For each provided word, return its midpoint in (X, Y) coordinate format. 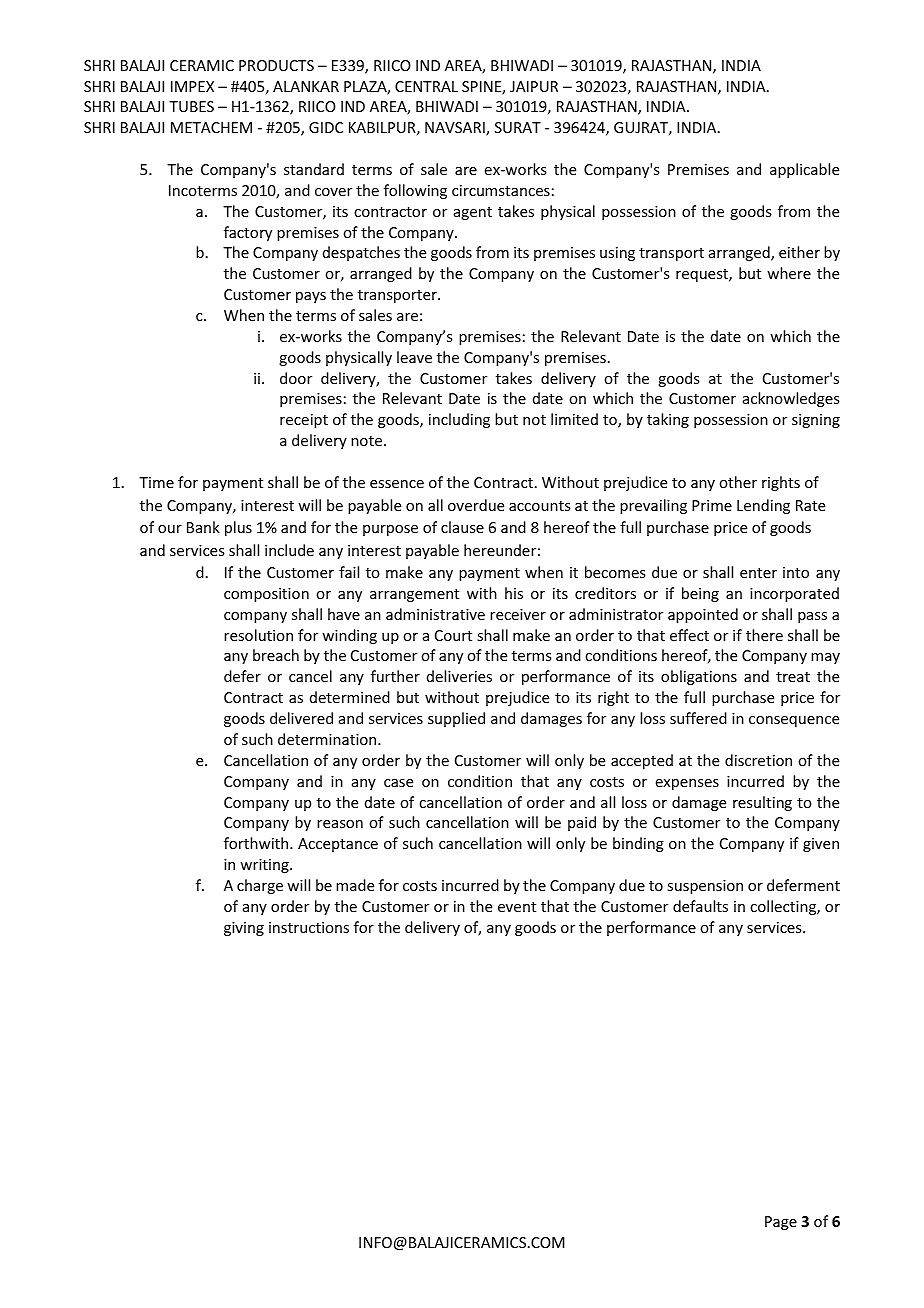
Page (781, 1223)
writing (265, 866)
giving (244, 929)
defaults (700, 906)
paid (582, 823)
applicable (804, 170)
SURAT (518, 127)
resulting (762, 803)
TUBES (191, 106)
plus (238, 528)
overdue (476, 505)
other (738, 482)
